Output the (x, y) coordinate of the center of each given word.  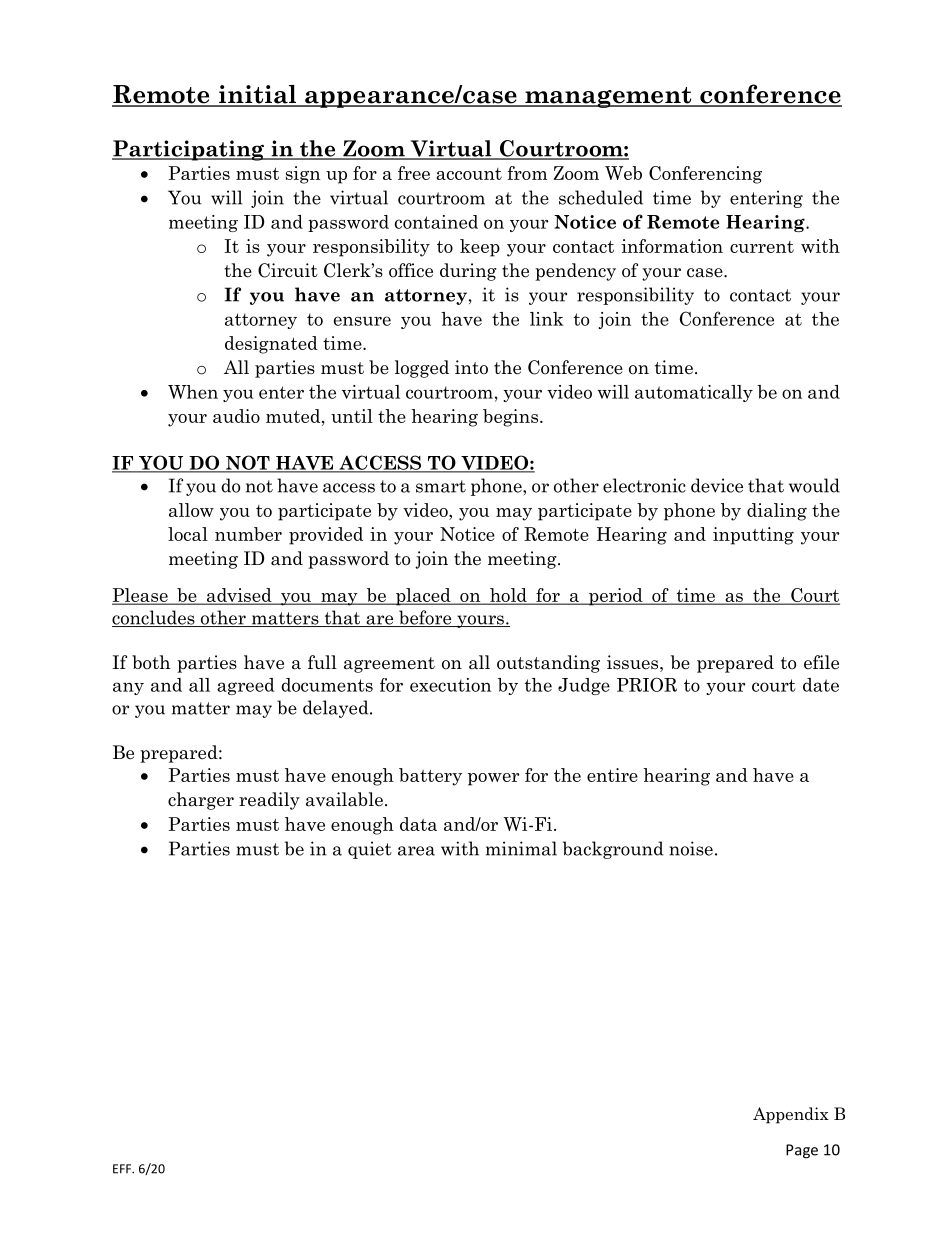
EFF (123, 1169)
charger (201, 801)
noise (691, 848)
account (469, 174)
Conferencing (705, 175)
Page (802, 1151)
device (717, 485)
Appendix (791, 1115)
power (493, 779)
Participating (189, 150)
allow (191, 510)
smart (441, 486)
